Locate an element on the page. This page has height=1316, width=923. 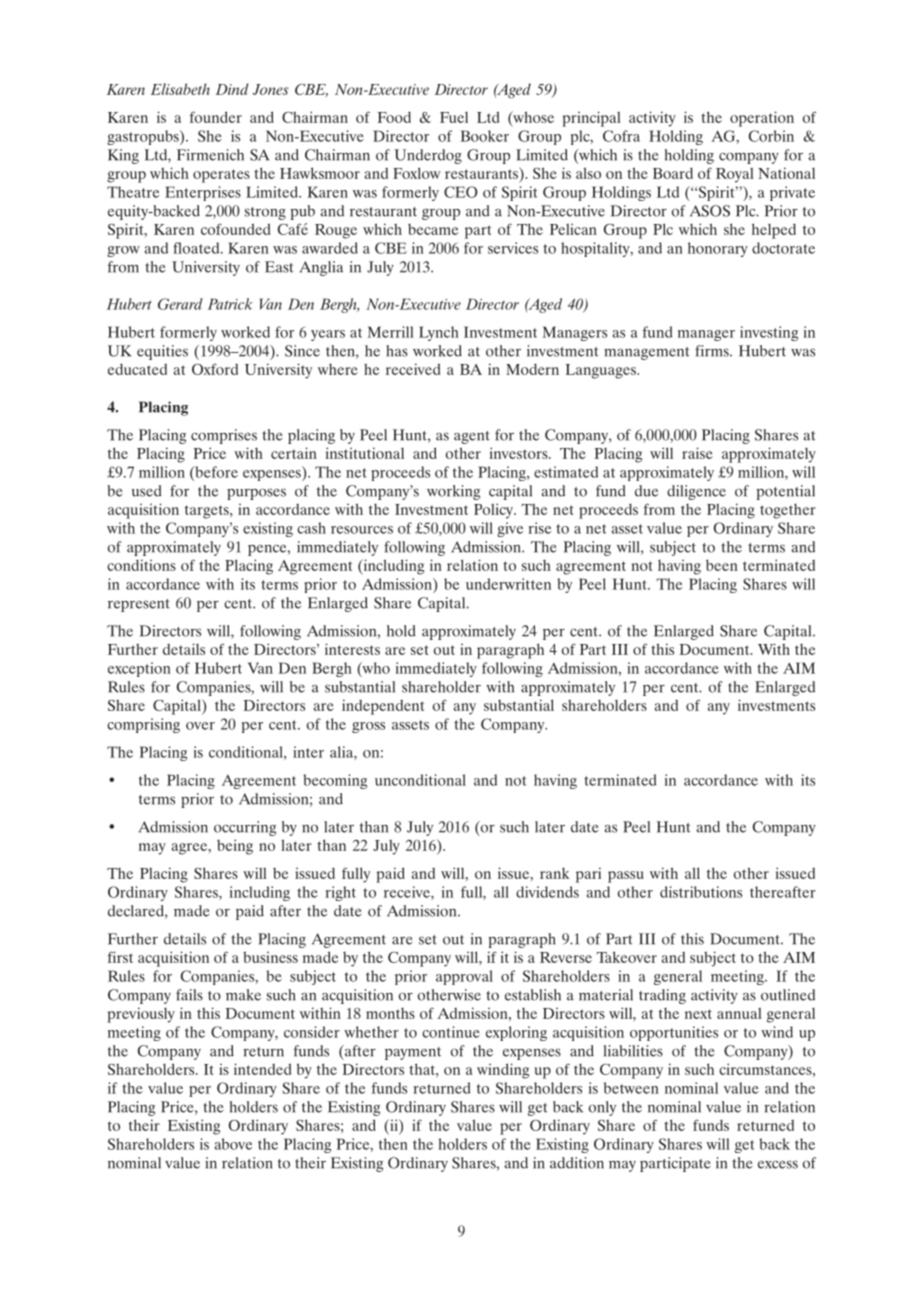
founder is located at coordinates (215, 117).
